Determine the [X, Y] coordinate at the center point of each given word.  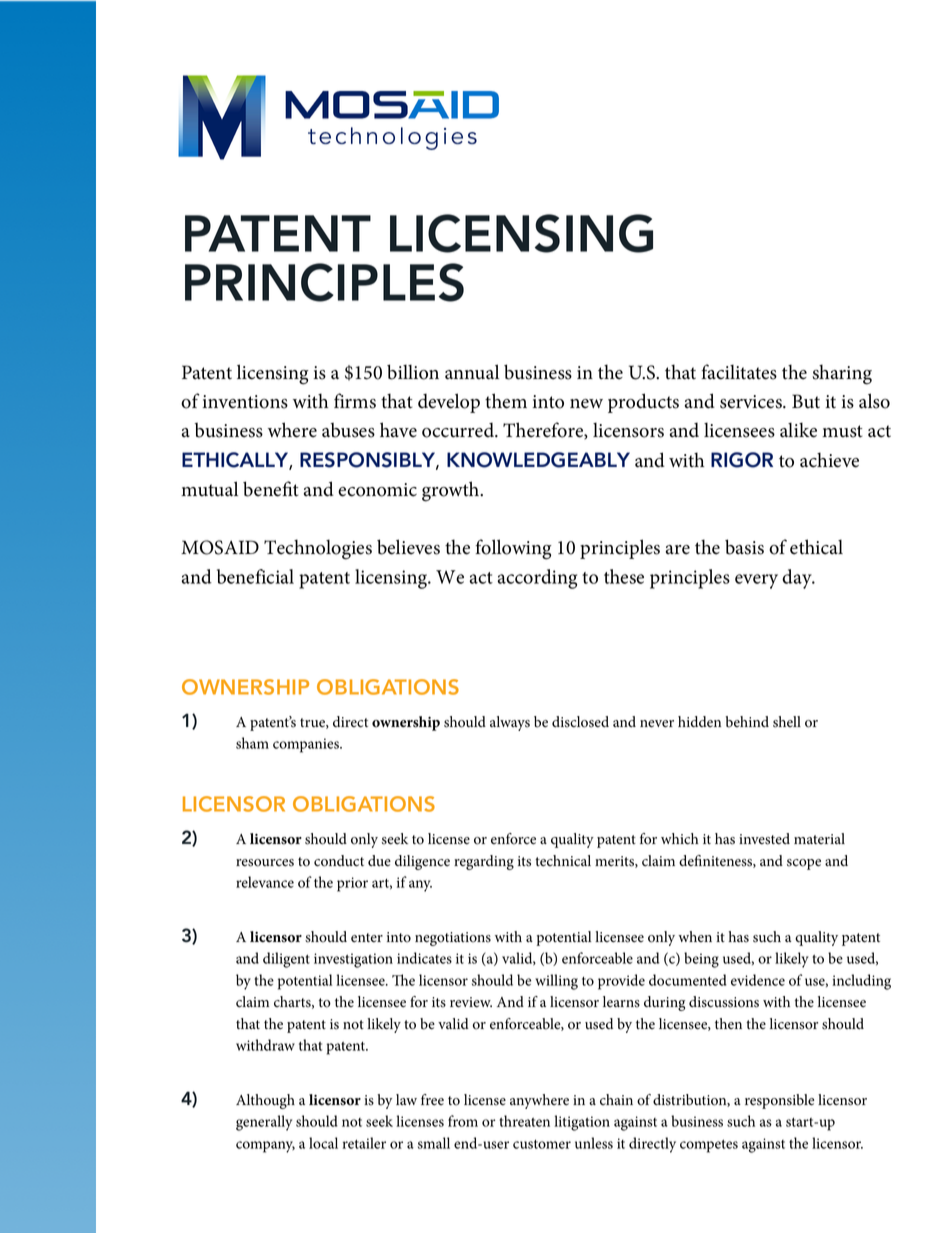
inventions [245, 402]
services [752, 402]
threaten [524, 1121]
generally [264, 1123]
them [506, 401]
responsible [779, 1101]
